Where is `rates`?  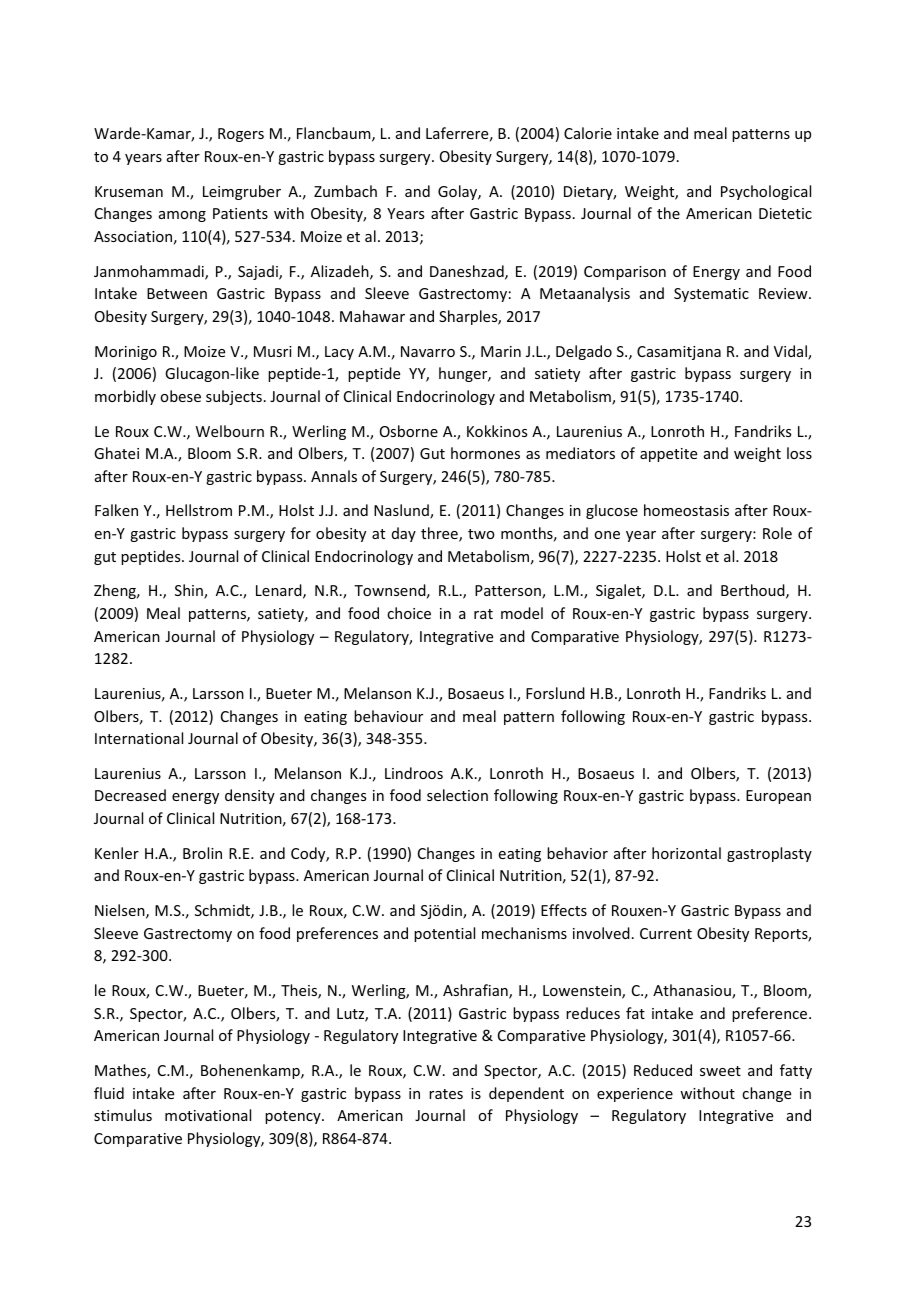
rates is located at coordinates (446, 1094).
